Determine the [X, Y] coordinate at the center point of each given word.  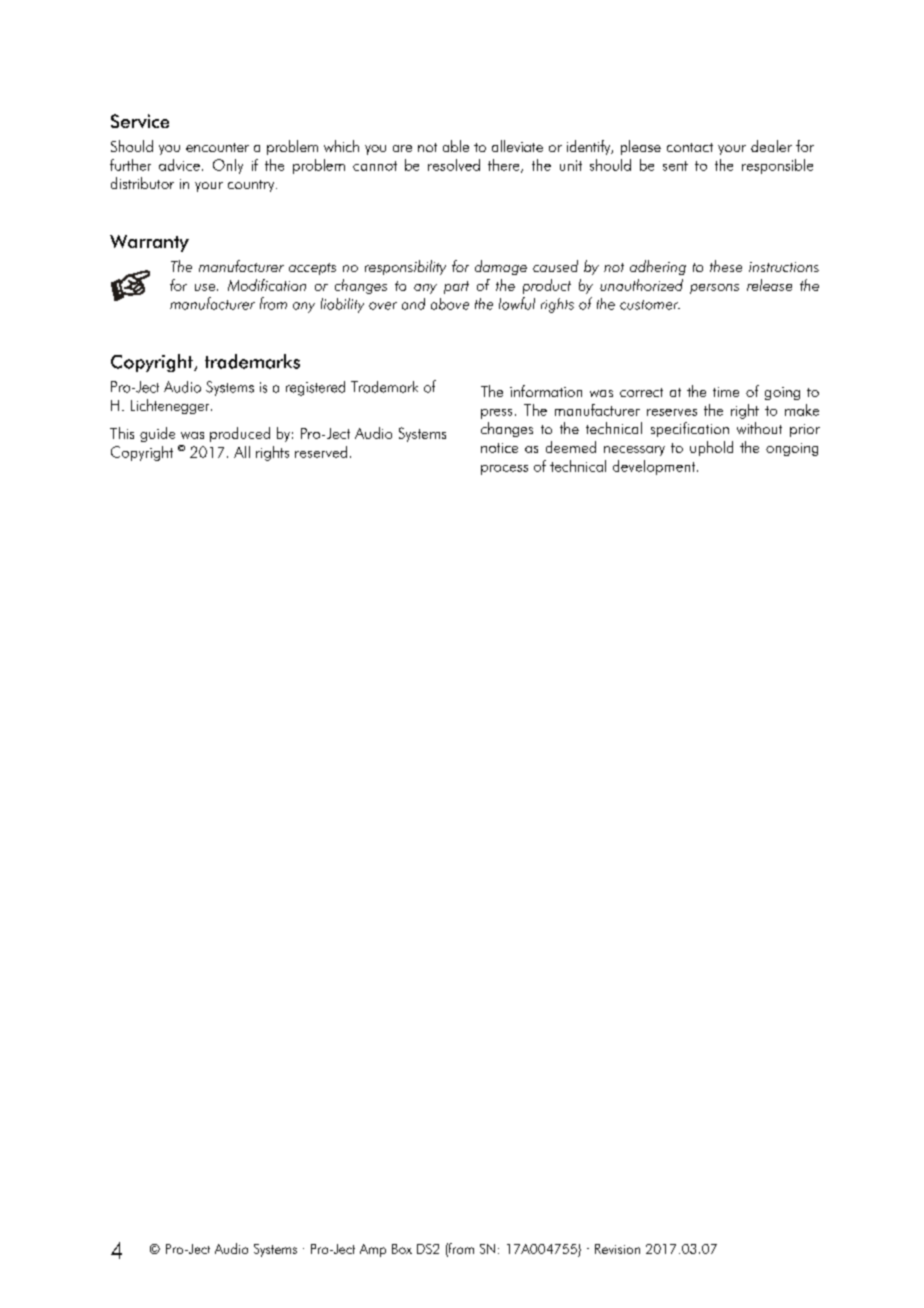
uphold [711, 448]
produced [240, 434]
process [504, 470]
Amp [373, 1250]
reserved [321, 452]
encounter [217, 147]
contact [690, 147]
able [456, 146]
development [655, 467]
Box [402, 1249]
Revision [617, 1249]
